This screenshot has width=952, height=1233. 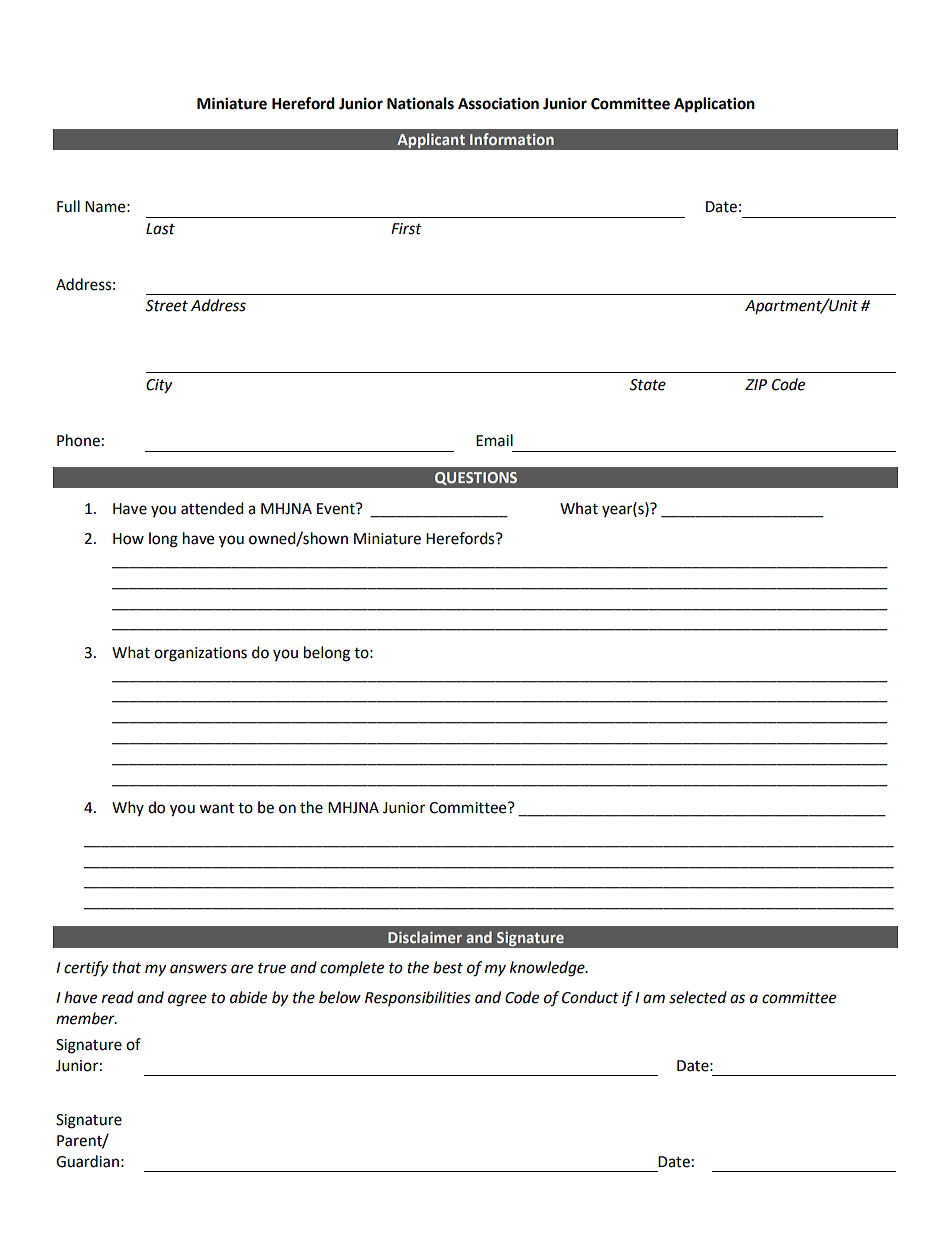 What do you see at coordinates (698, 997) in the screenshot?
I see `selected` at bounding box center [698, 997].
